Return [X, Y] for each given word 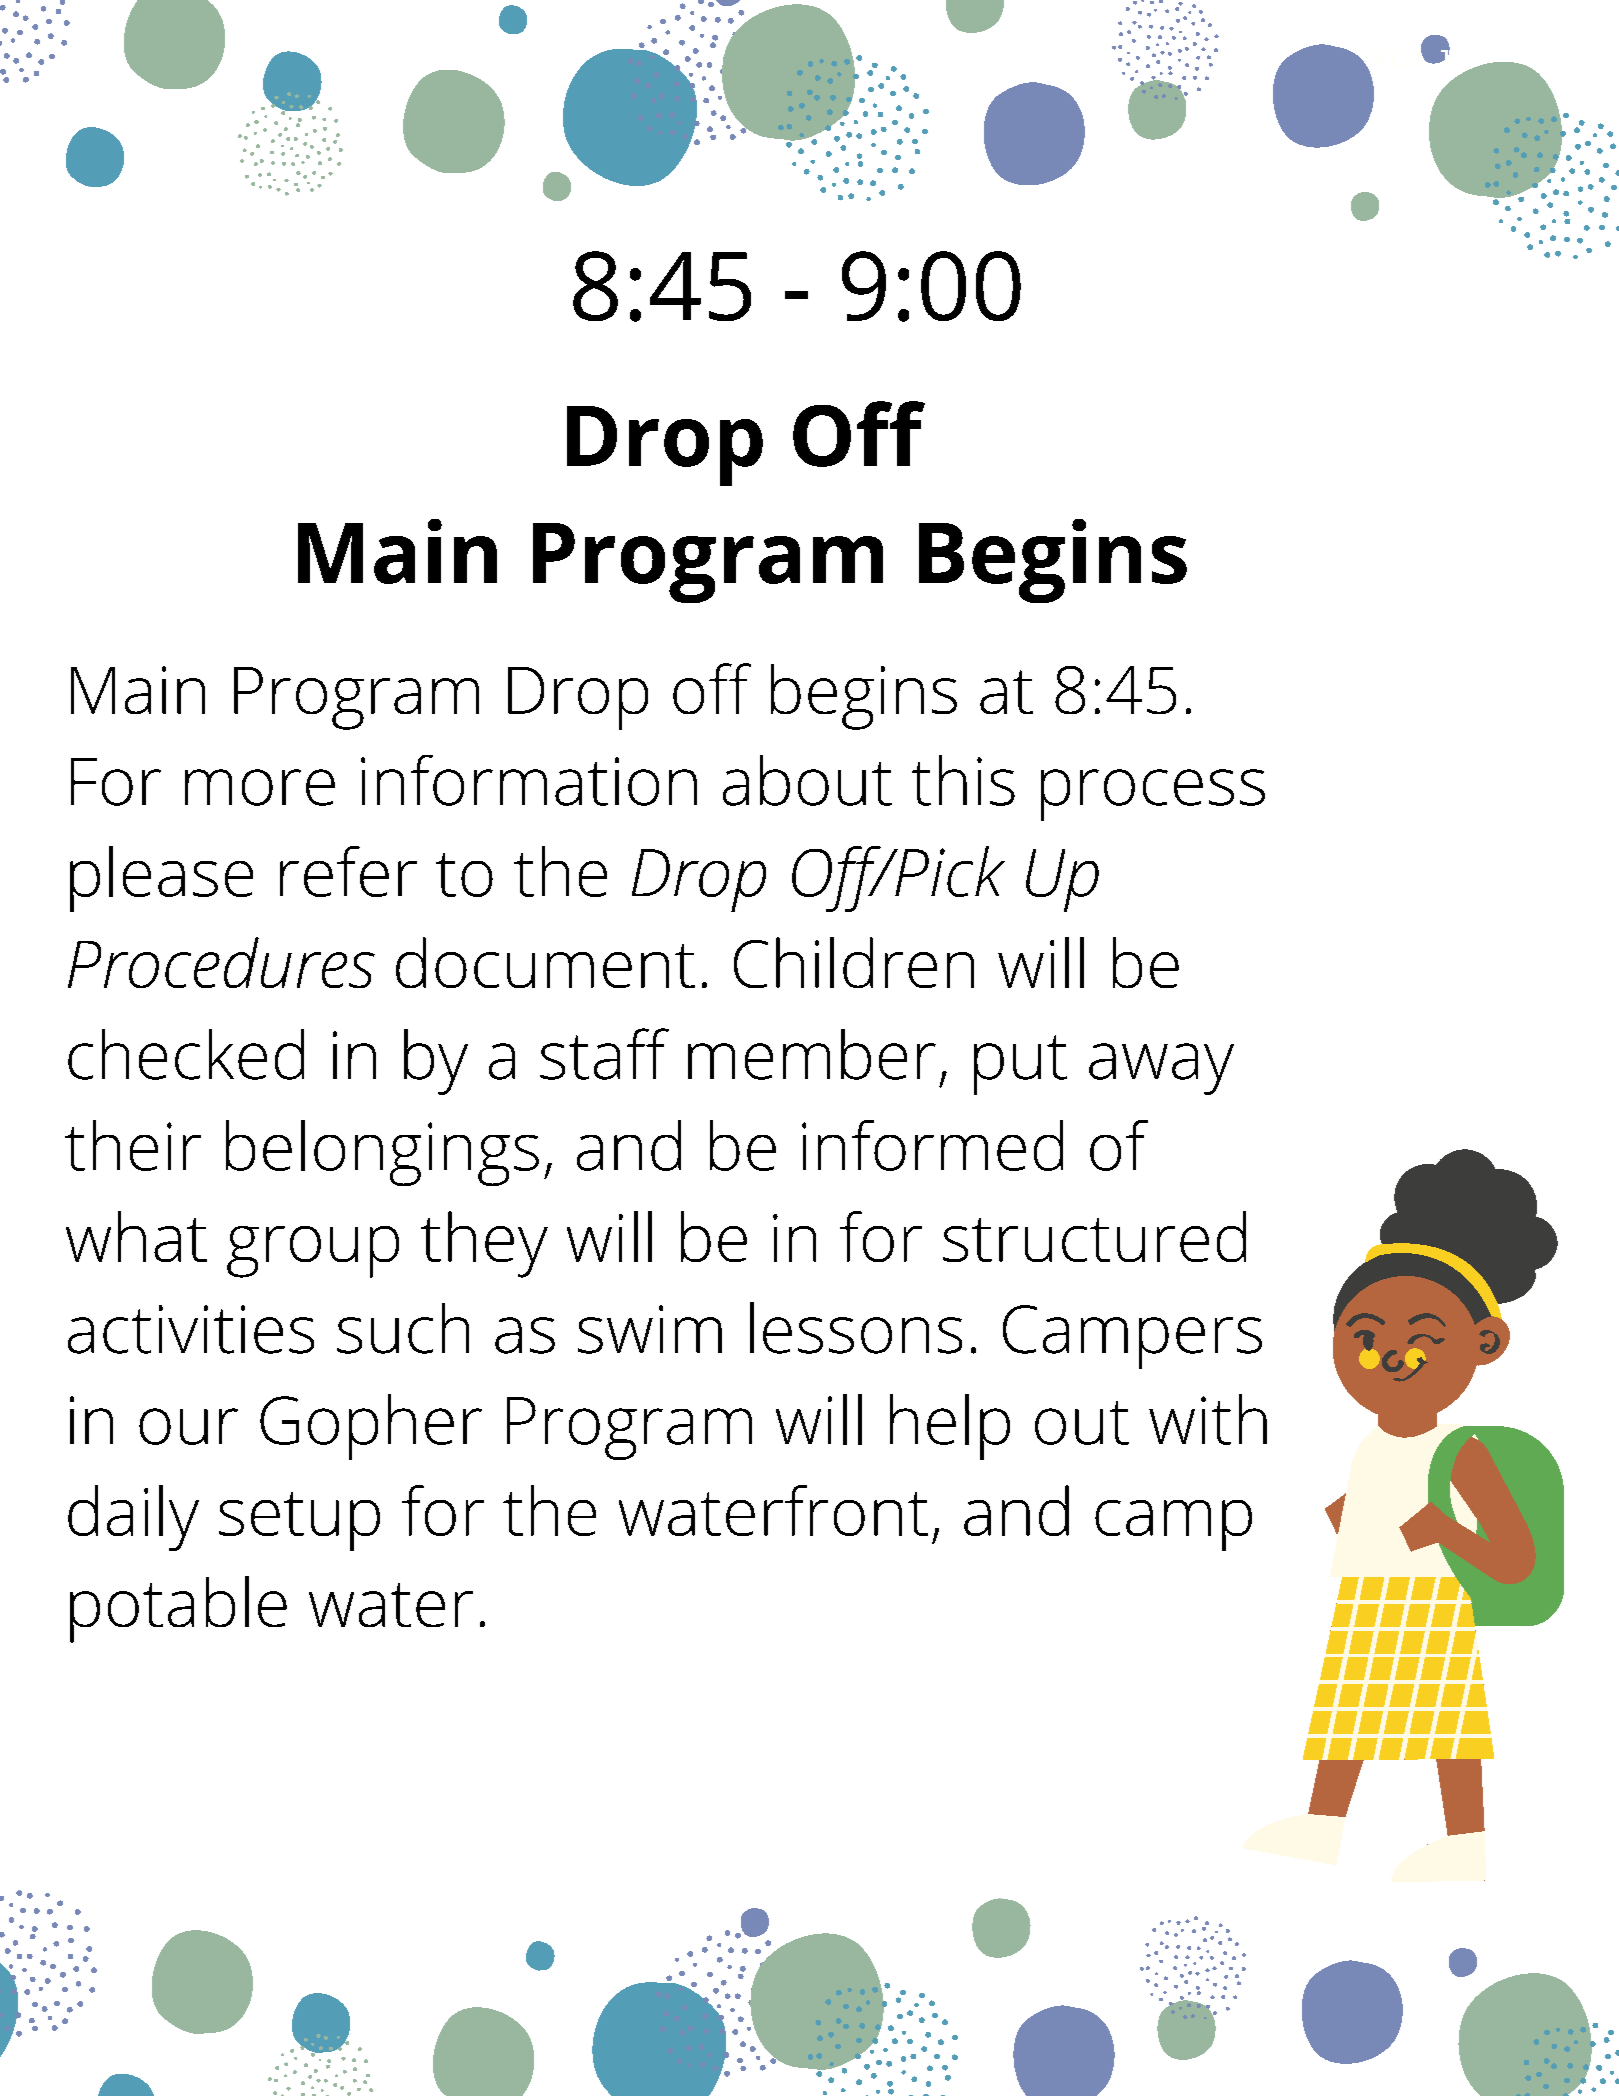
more [260, 787]
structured [1094, 1236]
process [1153, 795]
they [484, 1244]
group [313, 1252]
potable [178, 1609]
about [807, 780]
